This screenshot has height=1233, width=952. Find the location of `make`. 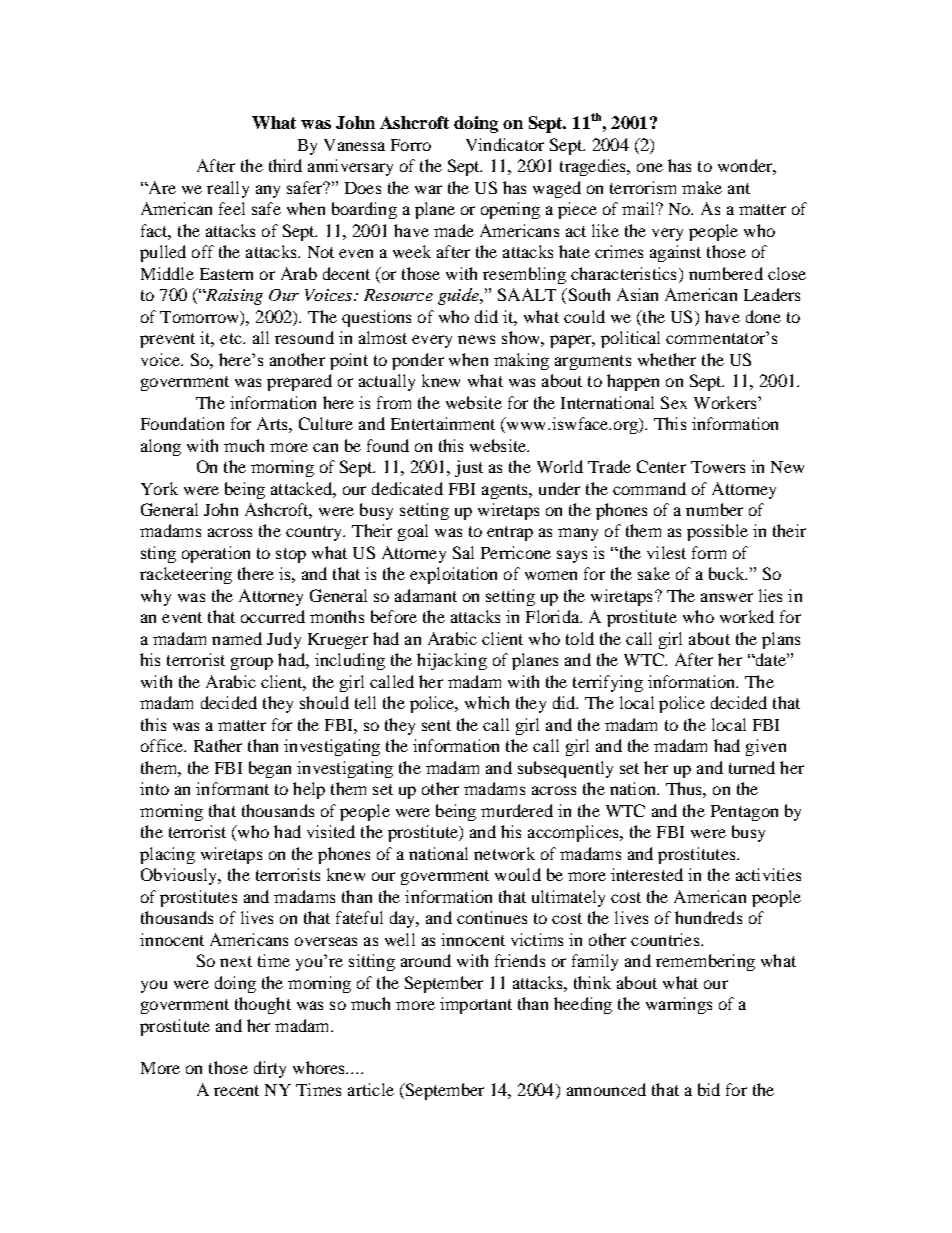

make is located at coordinates (702, 187).
